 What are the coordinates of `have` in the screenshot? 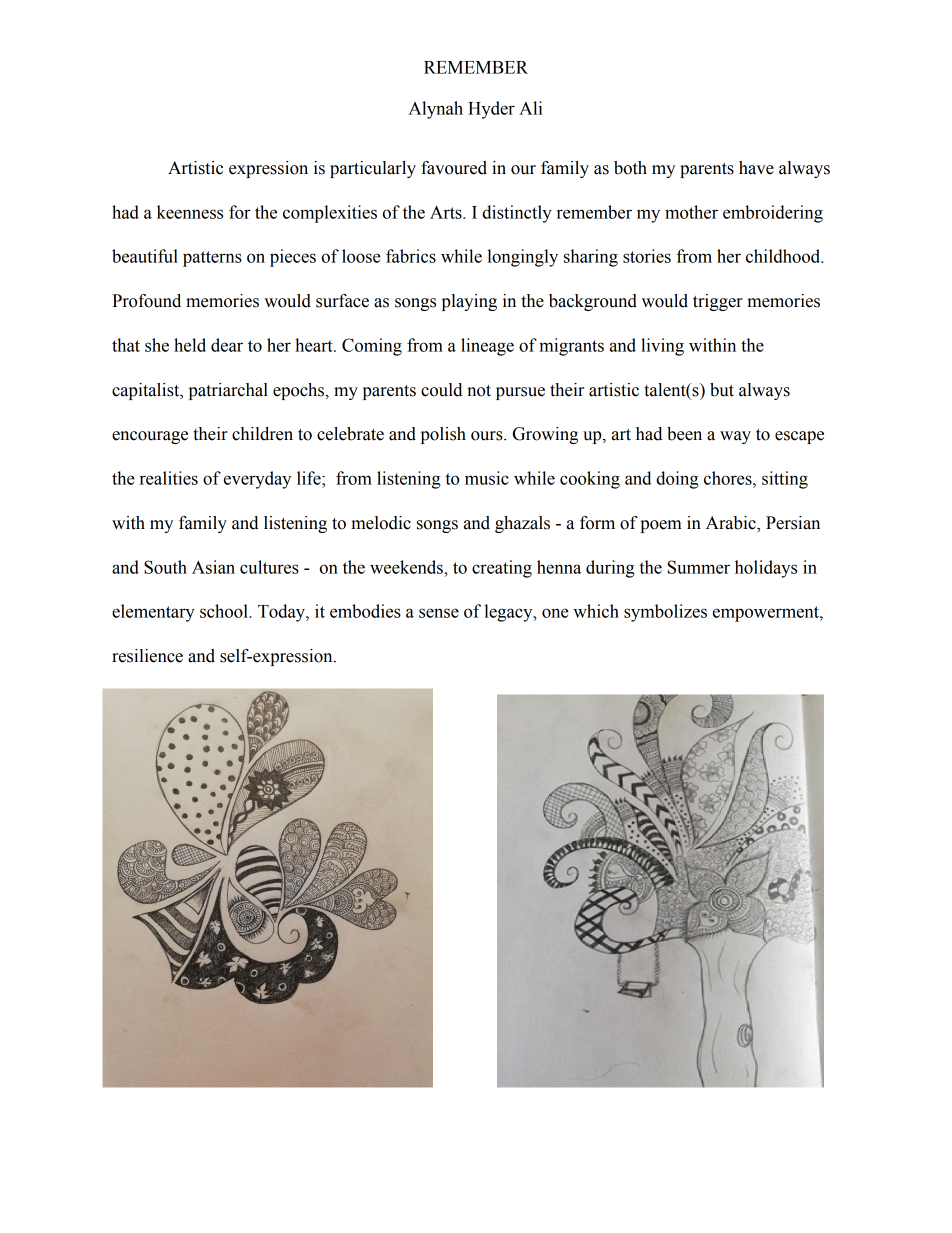 It's located at (756, 168).
